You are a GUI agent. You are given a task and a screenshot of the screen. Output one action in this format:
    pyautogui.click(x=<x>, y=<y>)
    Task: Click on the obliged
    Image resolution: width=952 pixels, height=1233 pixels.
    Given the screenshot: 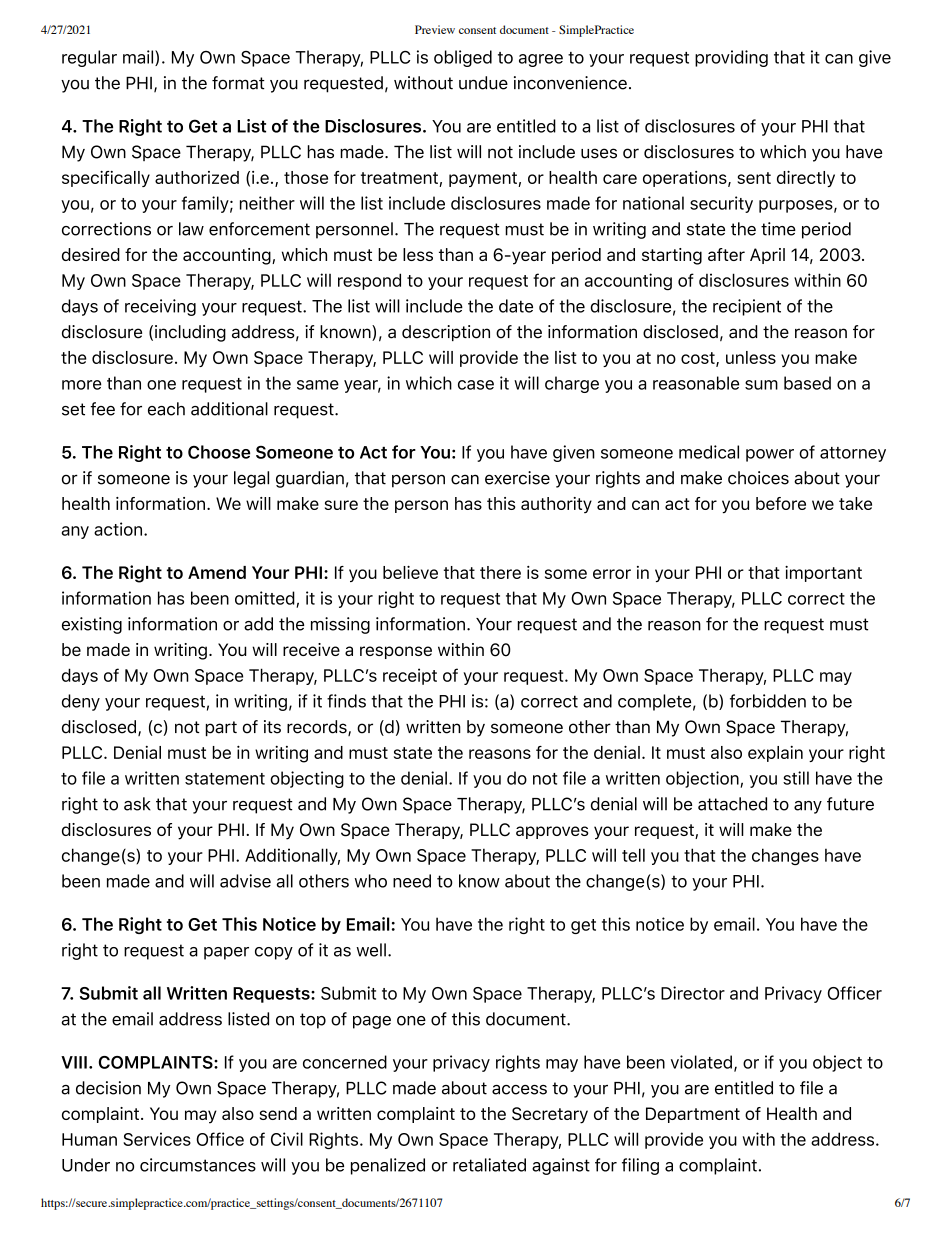 What is the action you would take?
    pyautogui.click(x=463, y=58)
